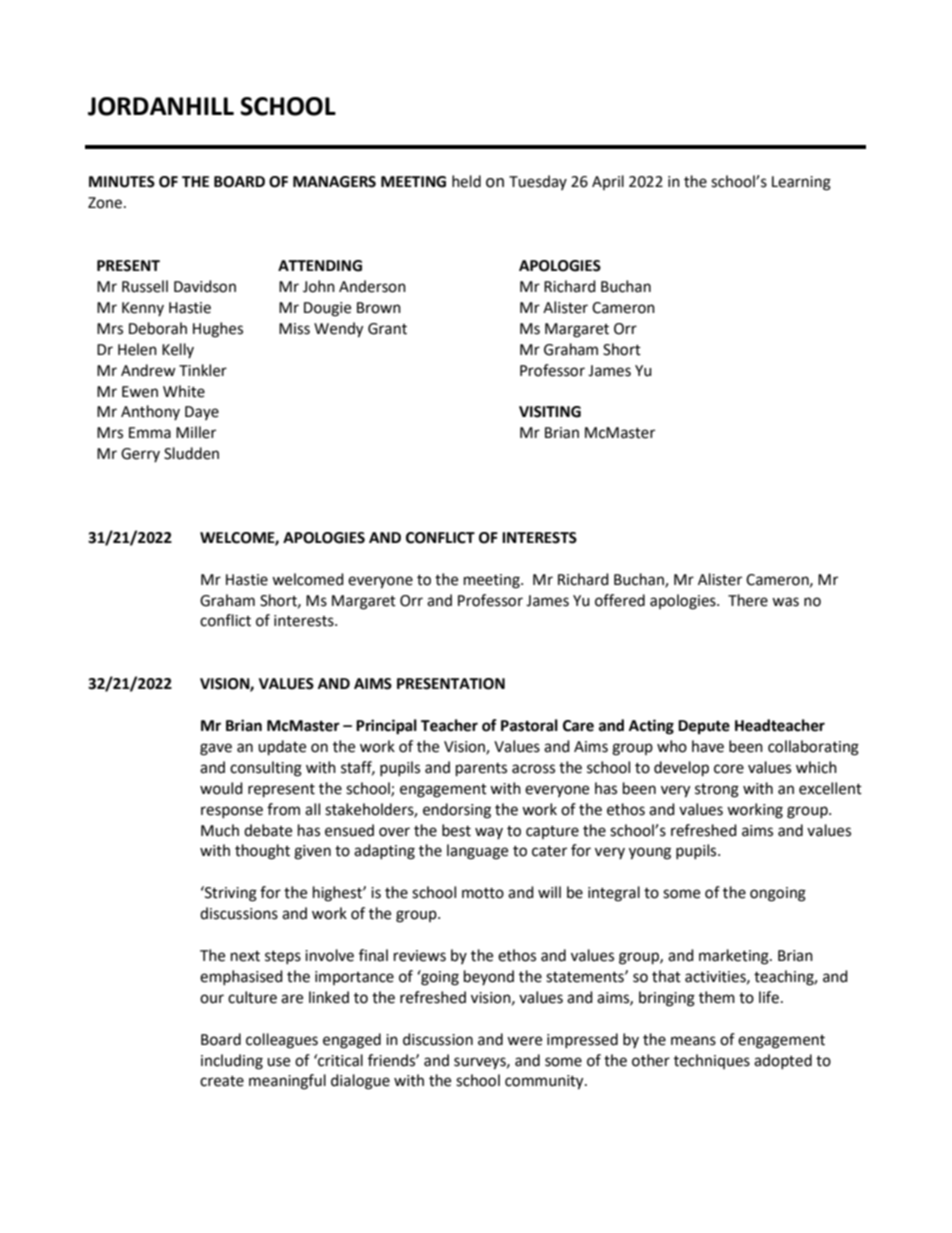 This screenshot has width=952, height=1233. What do you see at coordinates (196, 432) in the screenshot?
I see `Miller` at bounding box center [196, 432].
